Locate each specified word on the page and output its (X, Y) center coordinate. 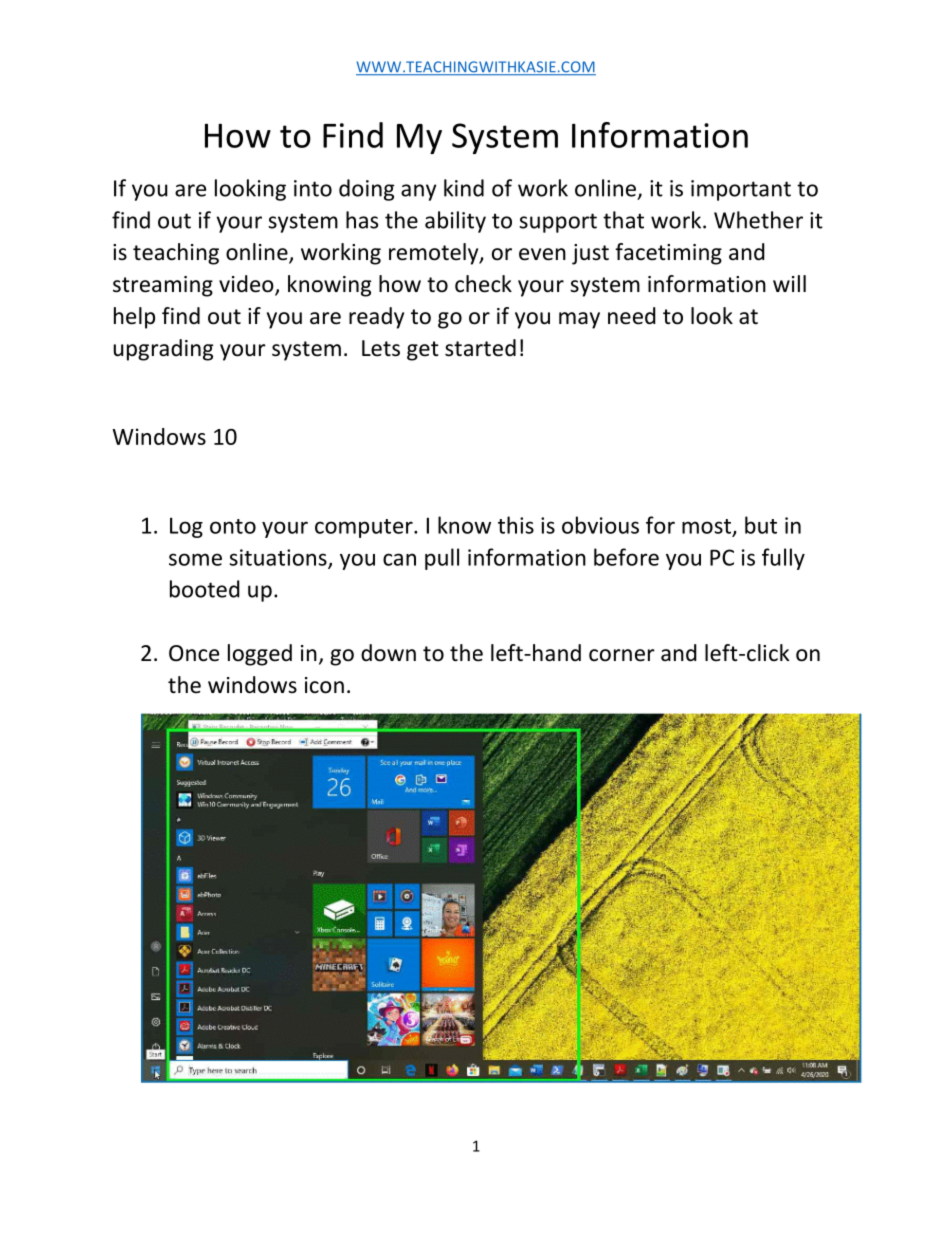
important (741, 190)
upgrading (163, 350)
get (423, 351)
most (706, 526)
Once (194, 653)
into (313, 188)
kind (464, 188)
